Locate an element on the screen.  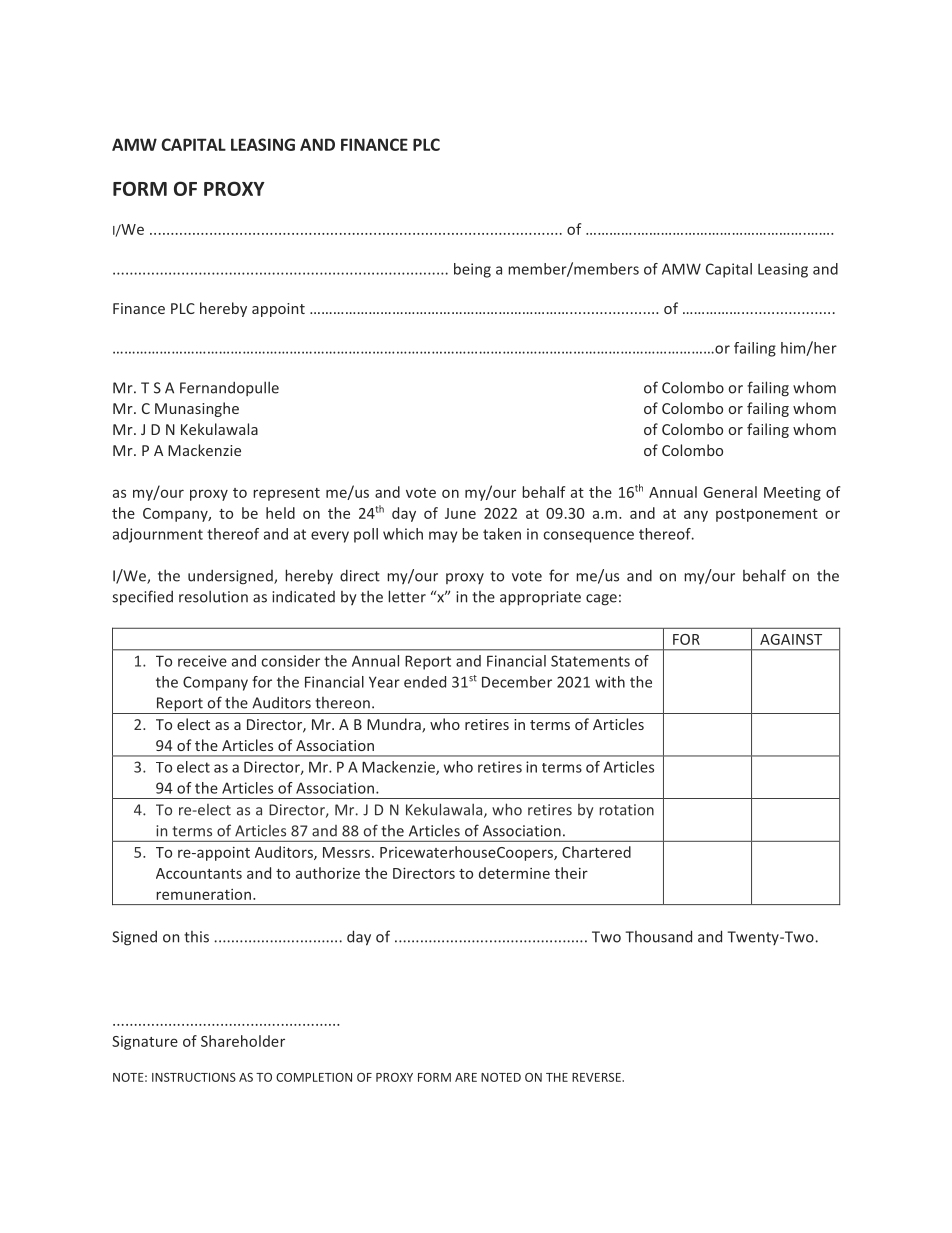
Shareholder is located at coordinates (243, 1041).
